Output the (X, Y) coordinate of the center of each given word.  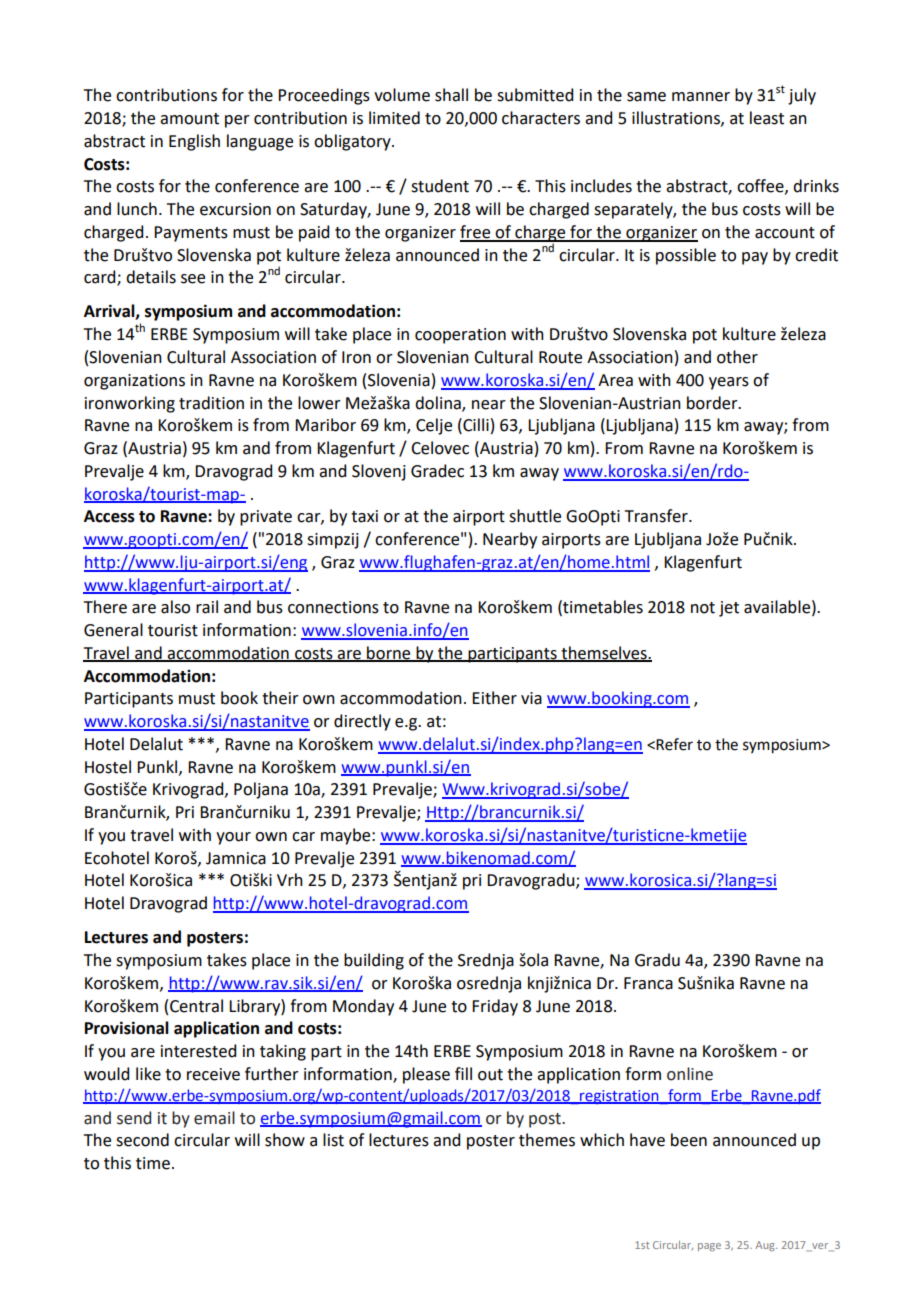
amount (189, 119)
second (142, 1140)
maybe (347, 836)
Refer (674, 744)
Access (109, 516)
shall (451, 95)
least (767, 118)
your (233, 838)
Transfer (657, 516)
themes (547, 1140)
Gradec (437, 471)
